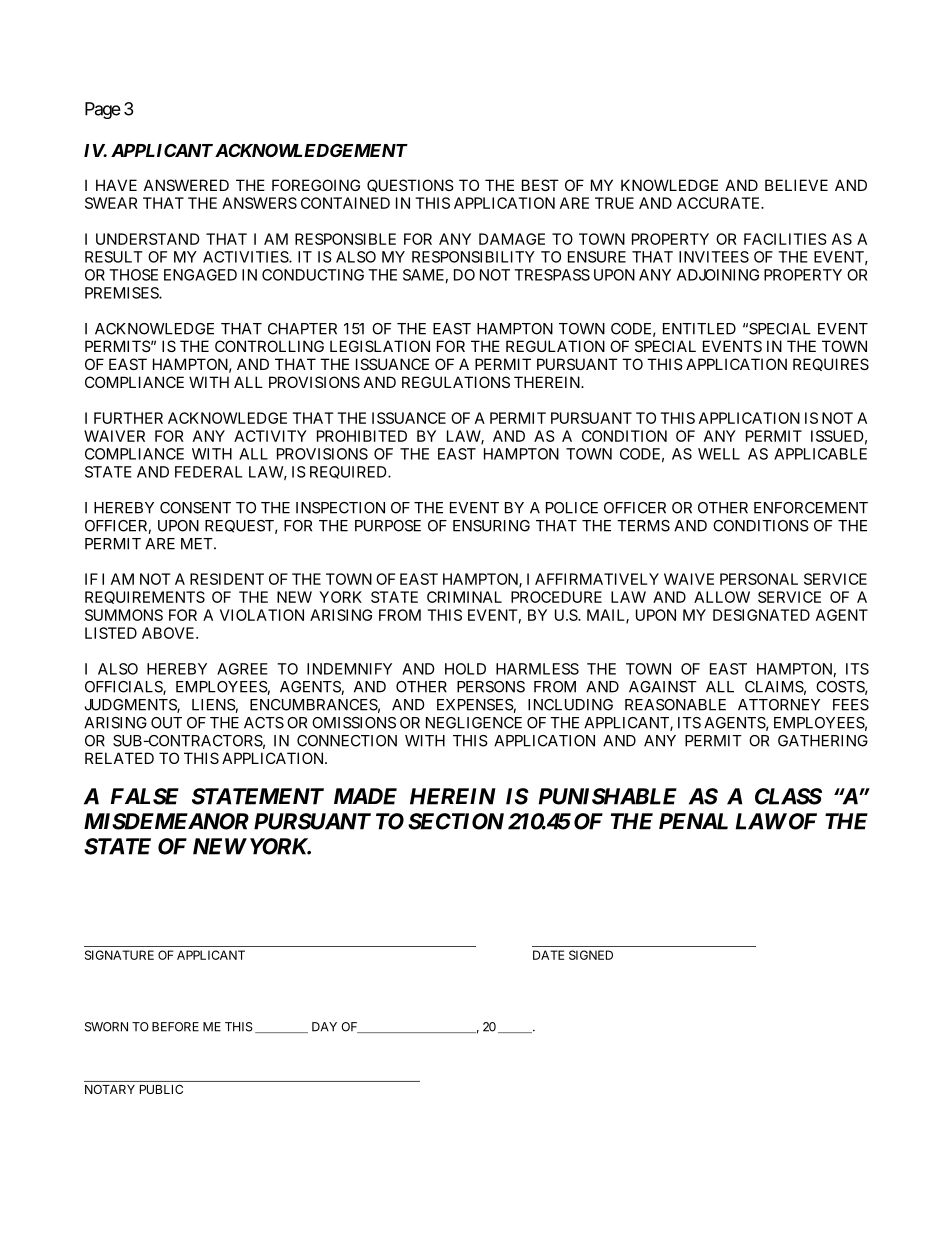 The image size is (952, 1233). I want to click on ENTITLED, so click(699, 329).
